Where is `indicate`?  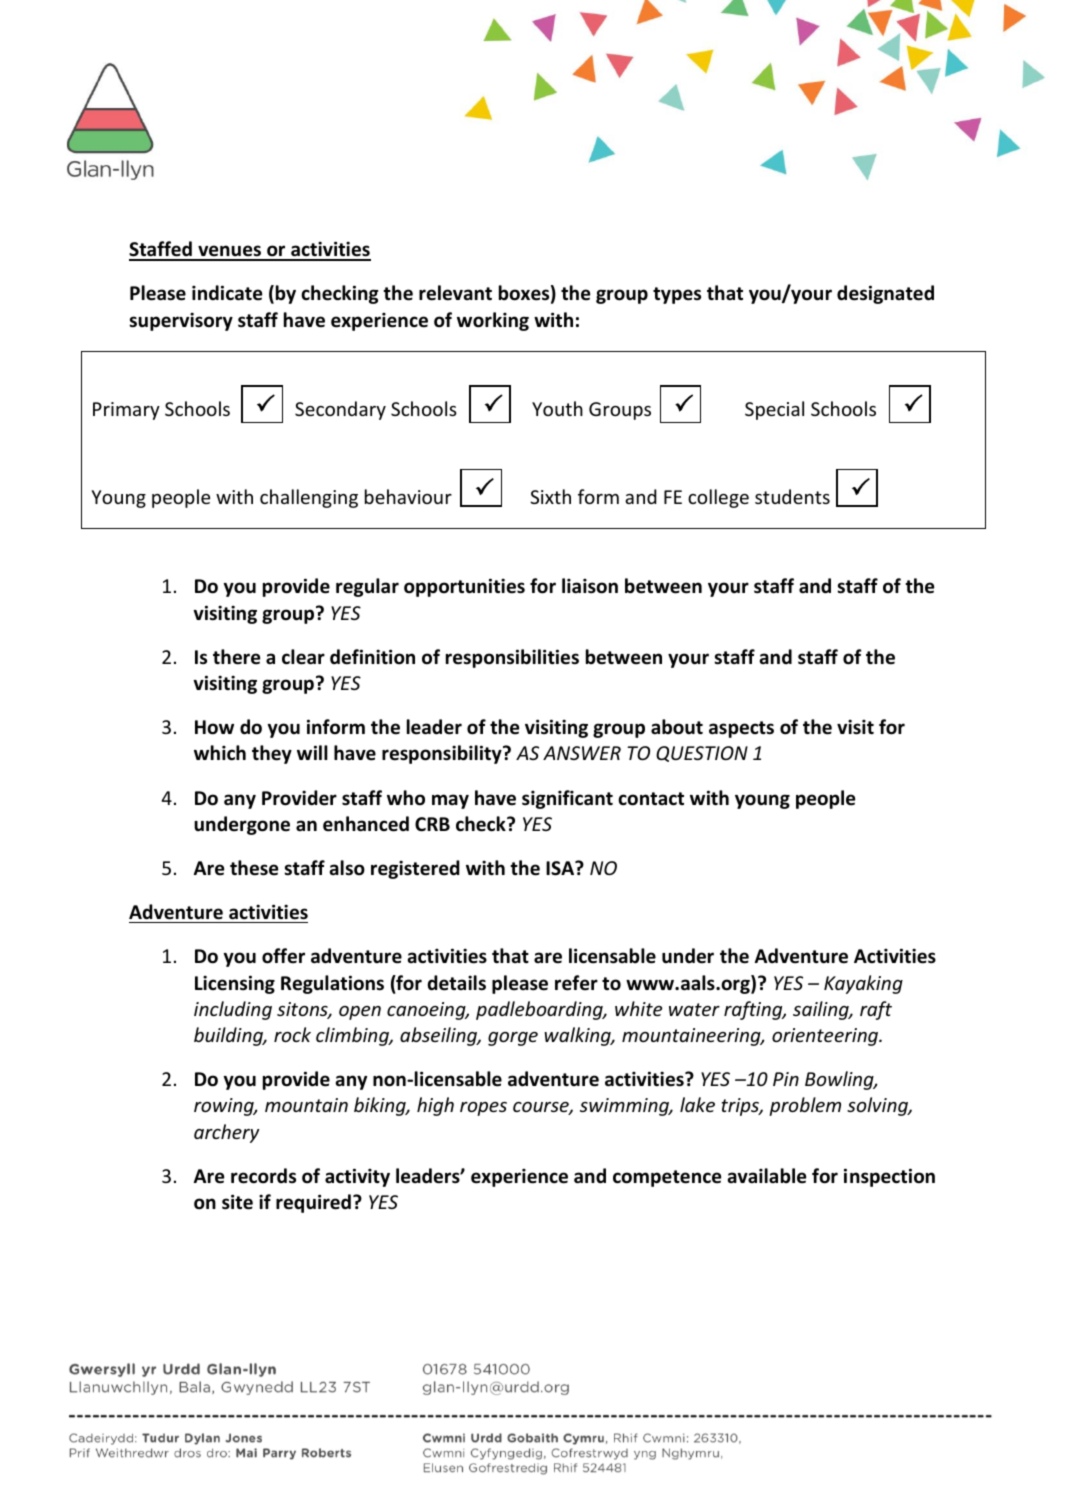
indicate is located at coordinates (227, 293).
